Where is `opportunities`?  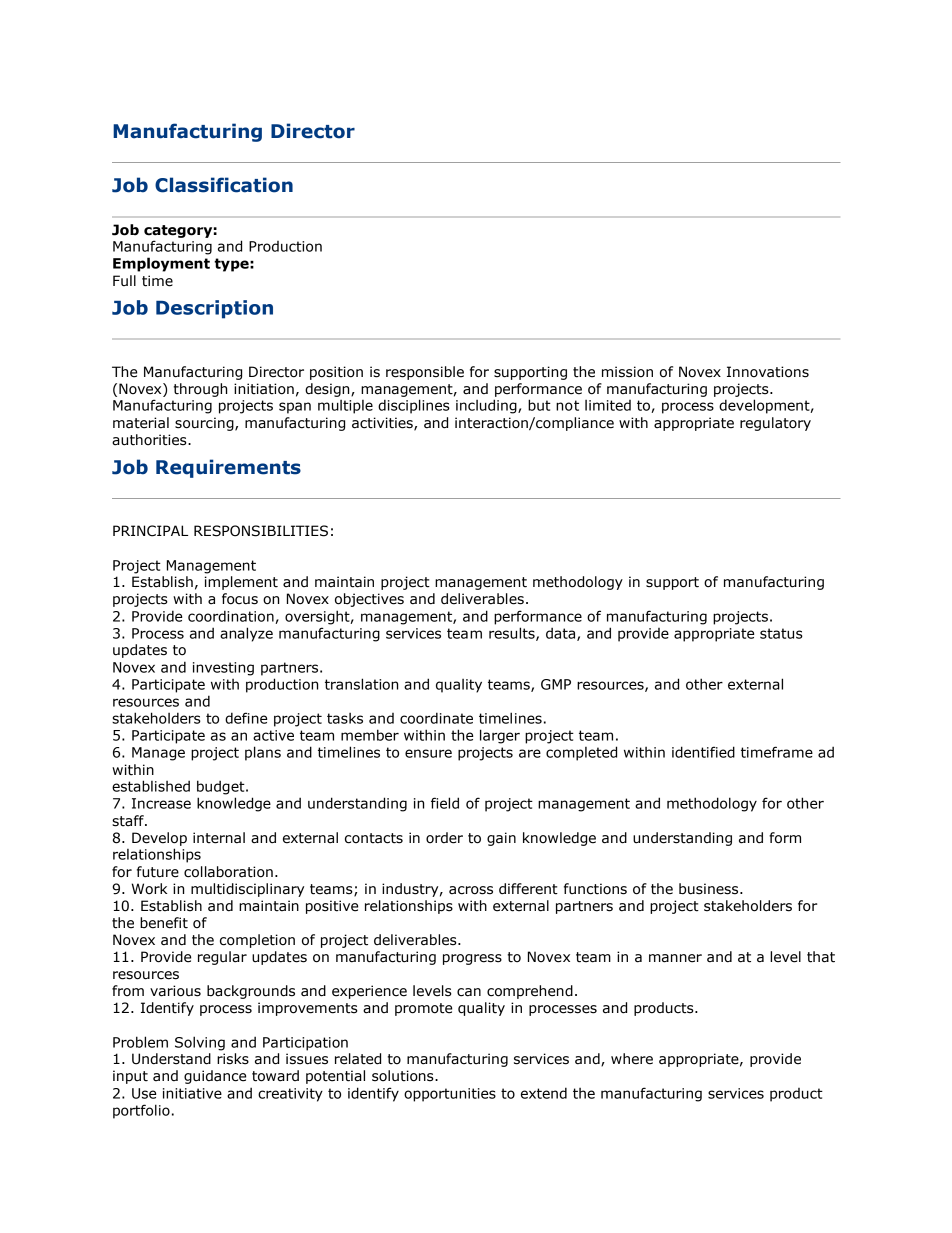 opportunities is located at coordinates (450, 1095).
